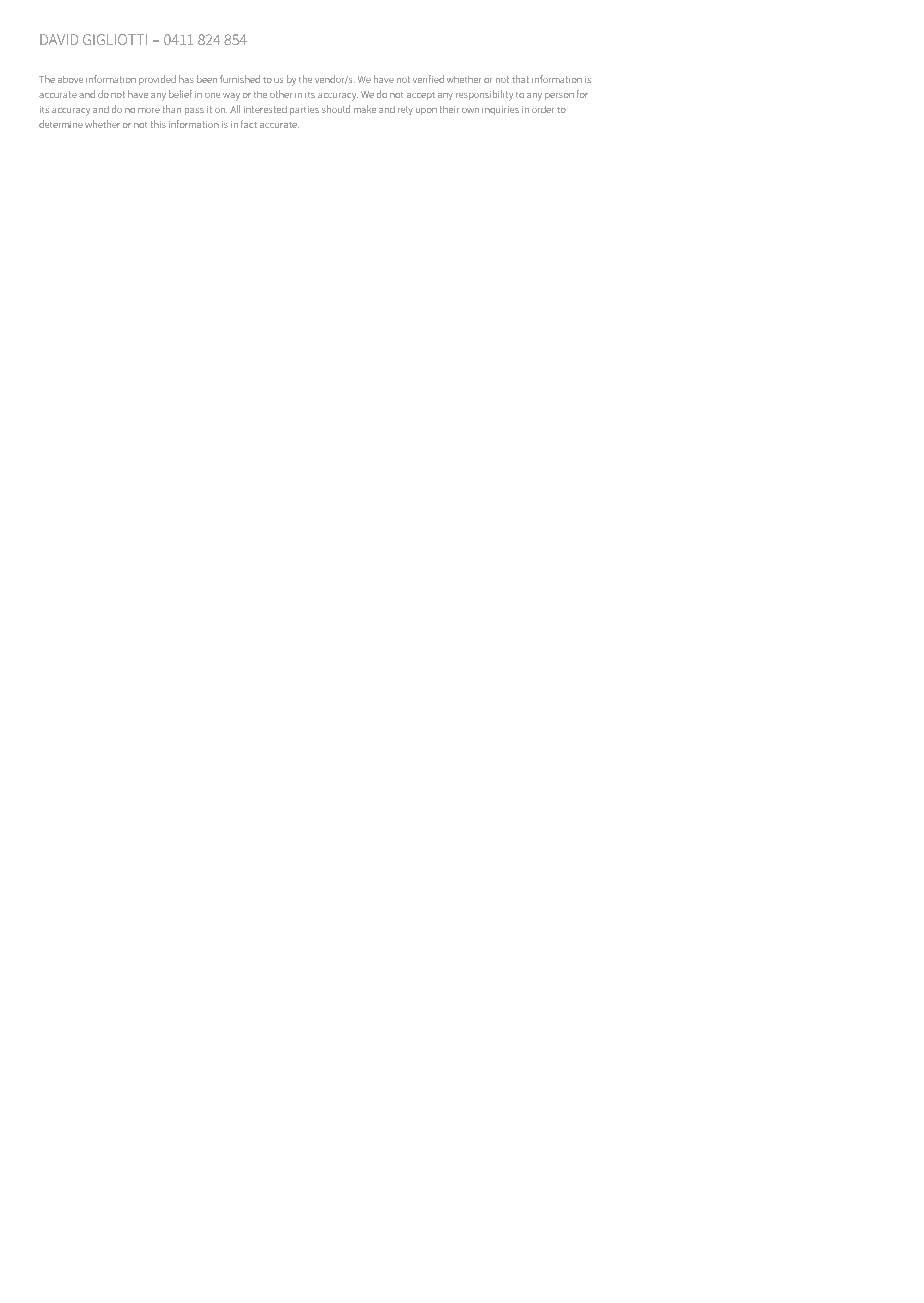 The image size is (924, 1303). What do you see at coordinates (70, 79) in the document?
I see `above` at bounding box center [70, 79].
